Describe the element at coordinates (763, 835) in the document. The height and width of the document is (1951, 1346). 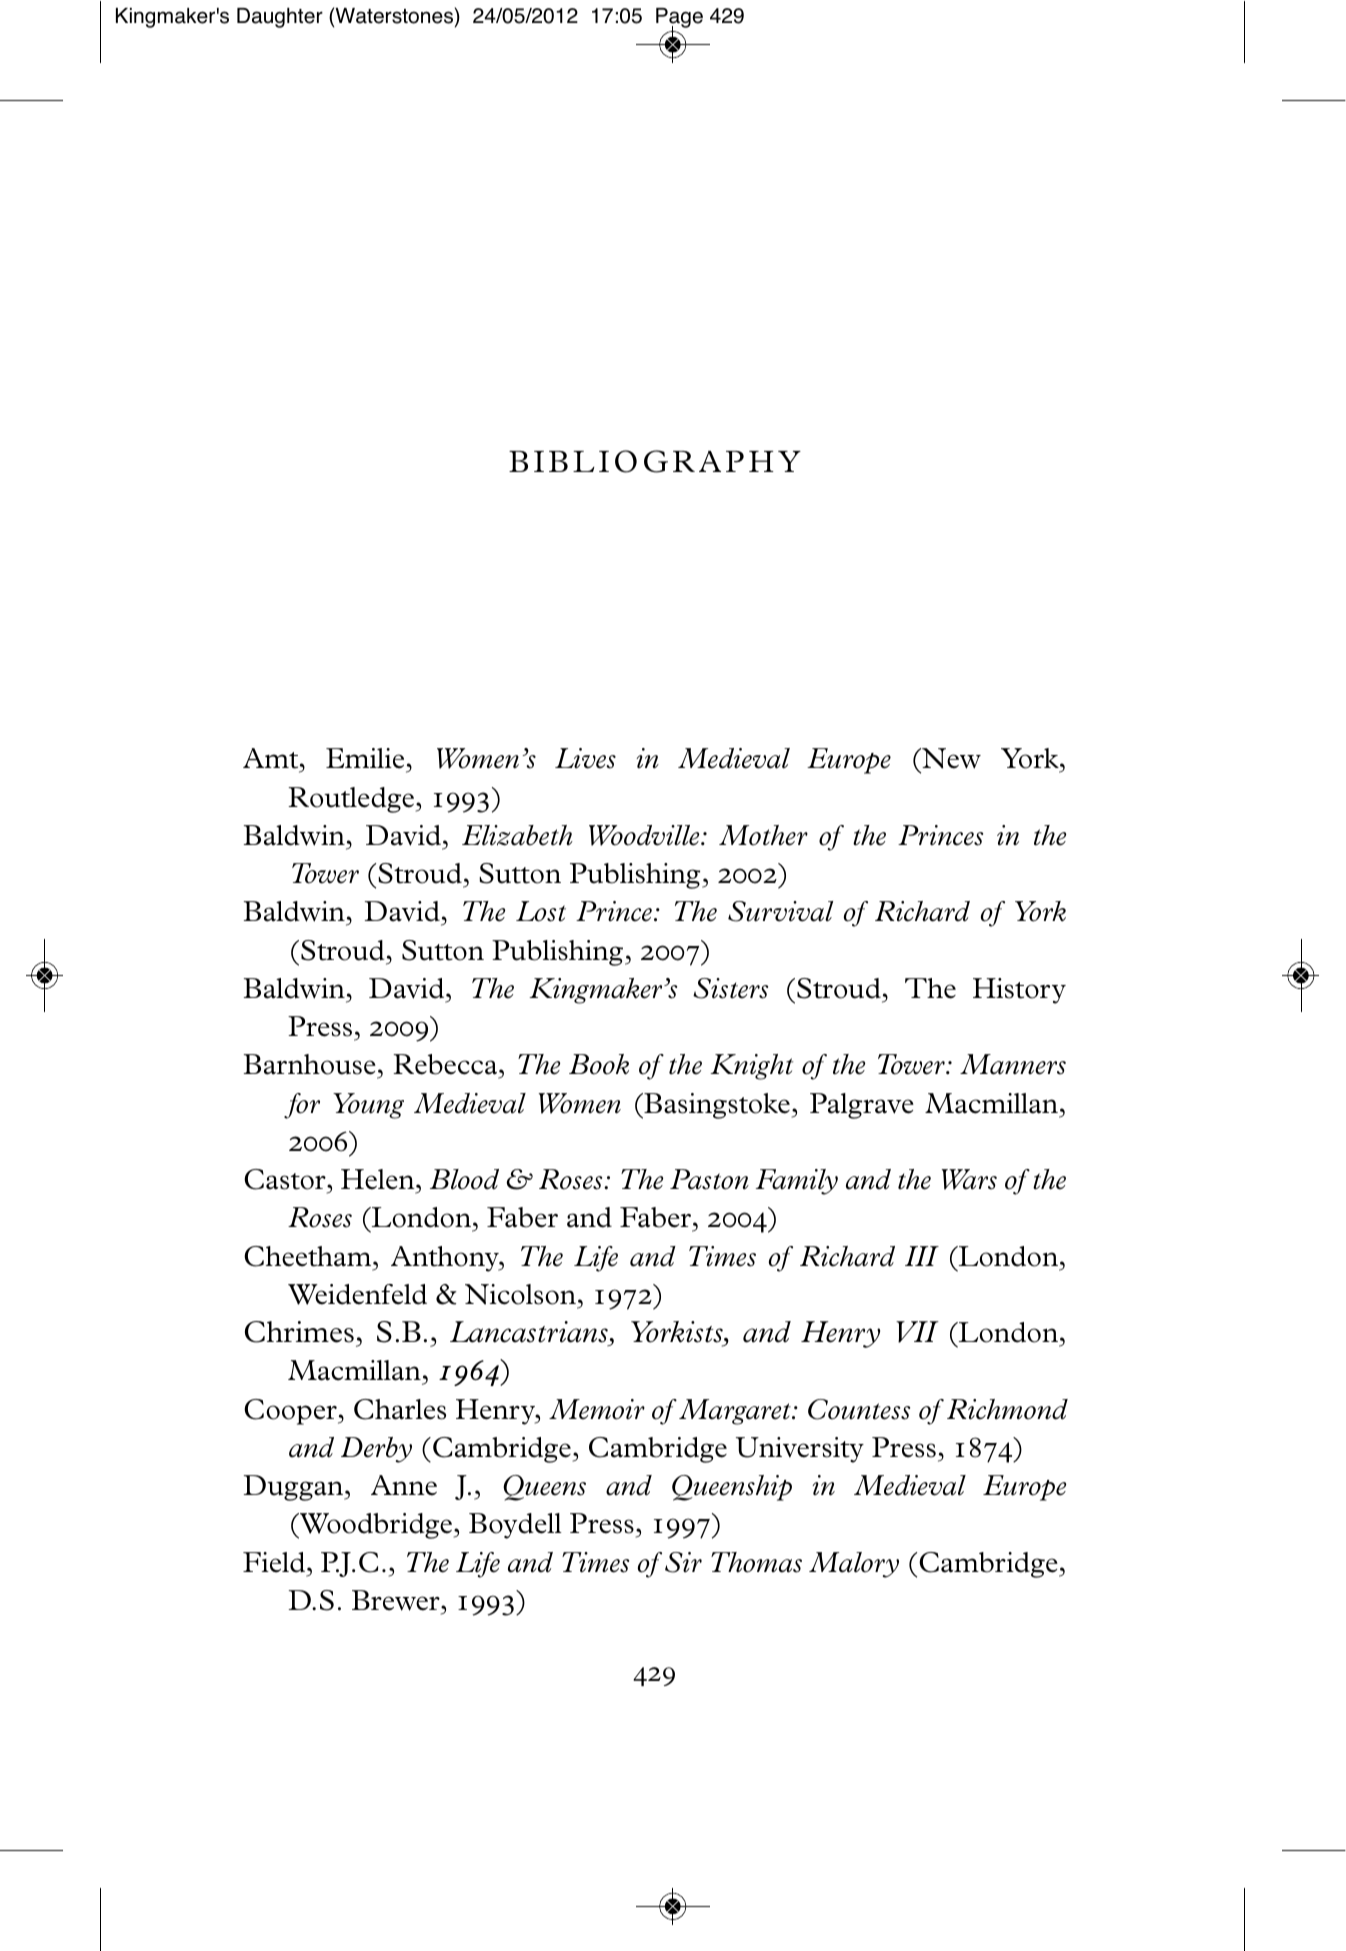
I see `Mother` at that location.
